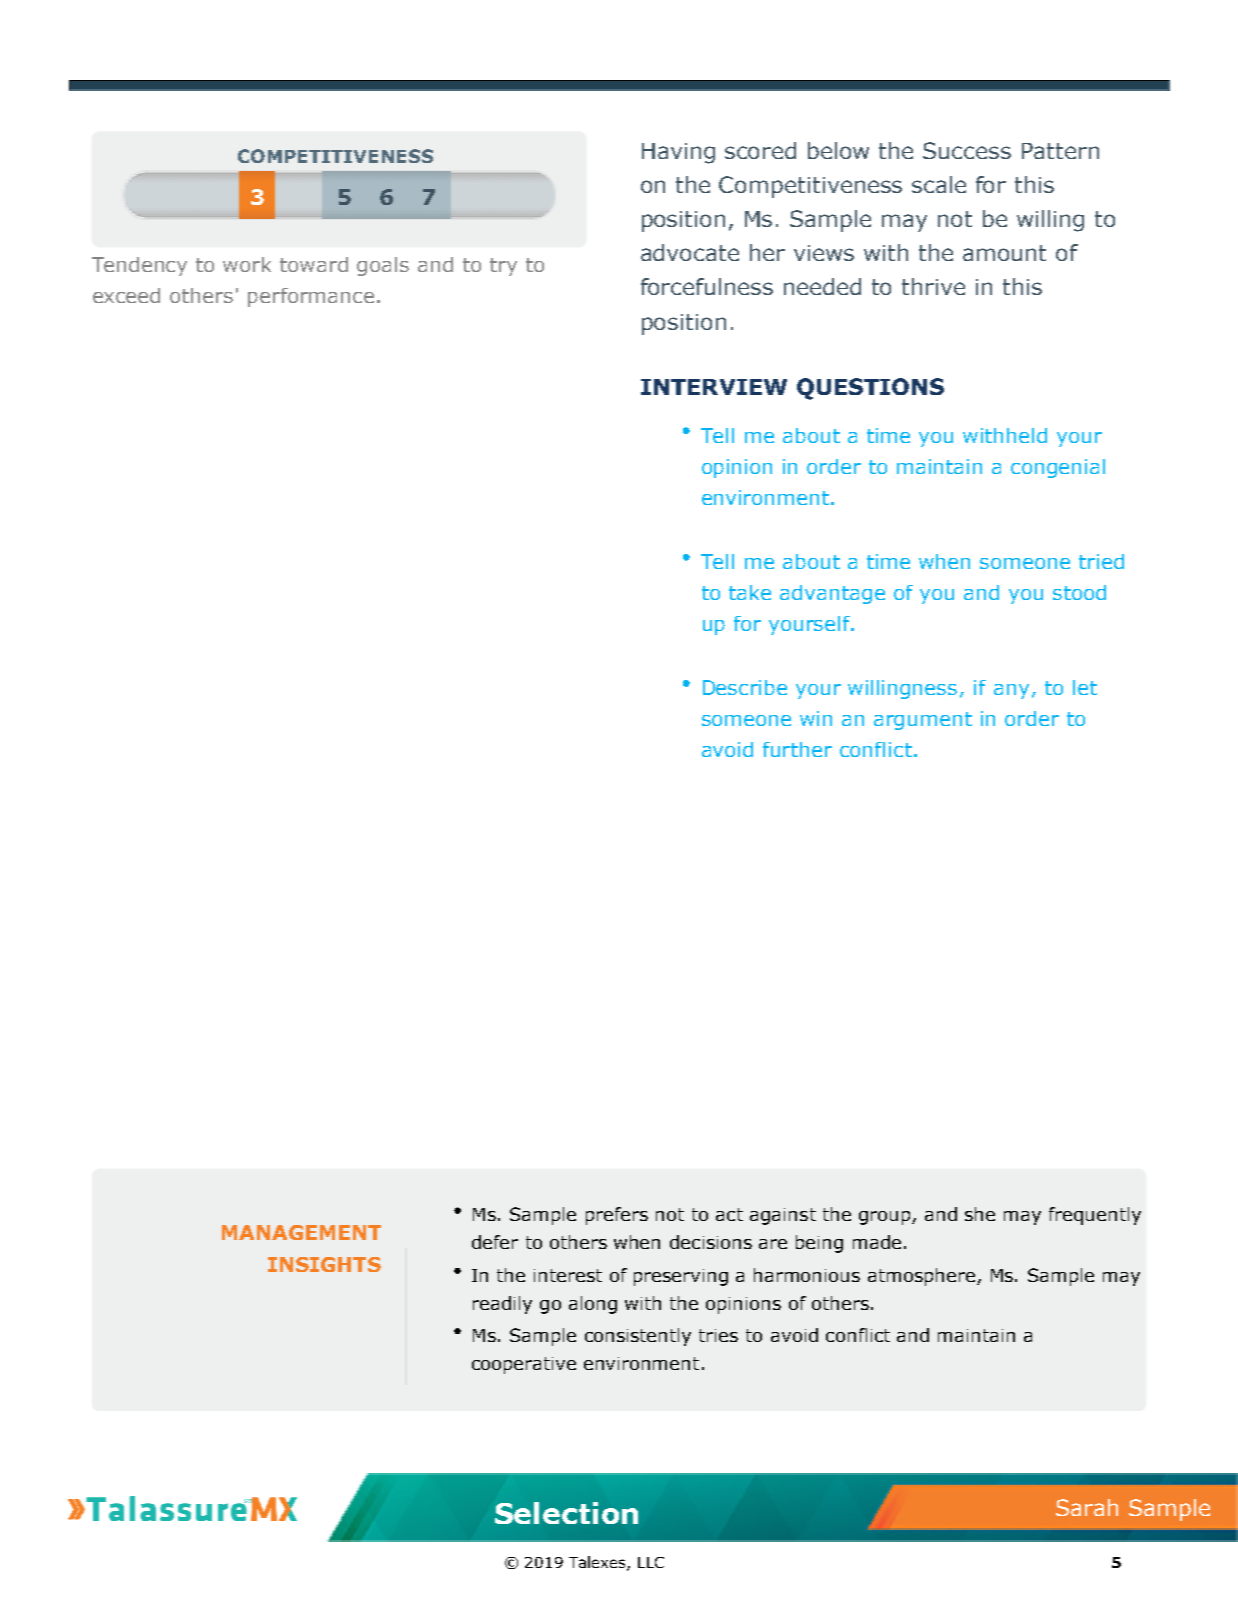 This screenshot has height=1602, width=1238. Describe the element at coordinates (923, 721) in the screenshot. I see `argument` at that location.
